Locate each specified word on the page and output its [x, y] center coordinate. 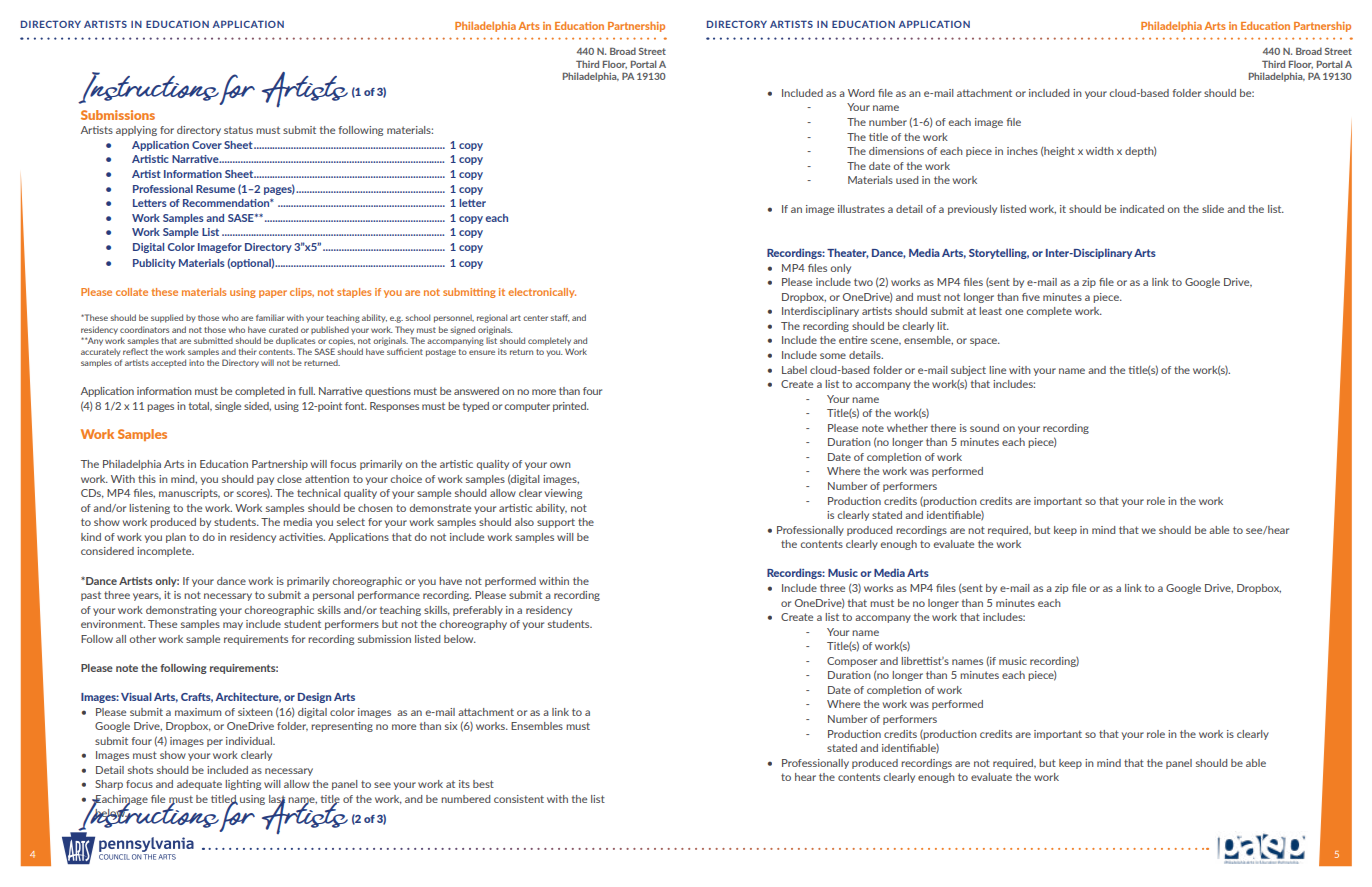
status [238, 130]
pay [265, 481]
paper [273, 294]
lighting [243, 785]
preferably [478, 611]
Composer [852, 662]
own [560, 465]
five [1031, 297]
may [233, 626]
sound [984, 428]
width [1100, 151]
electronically [542, 293]
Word [861, 93]
